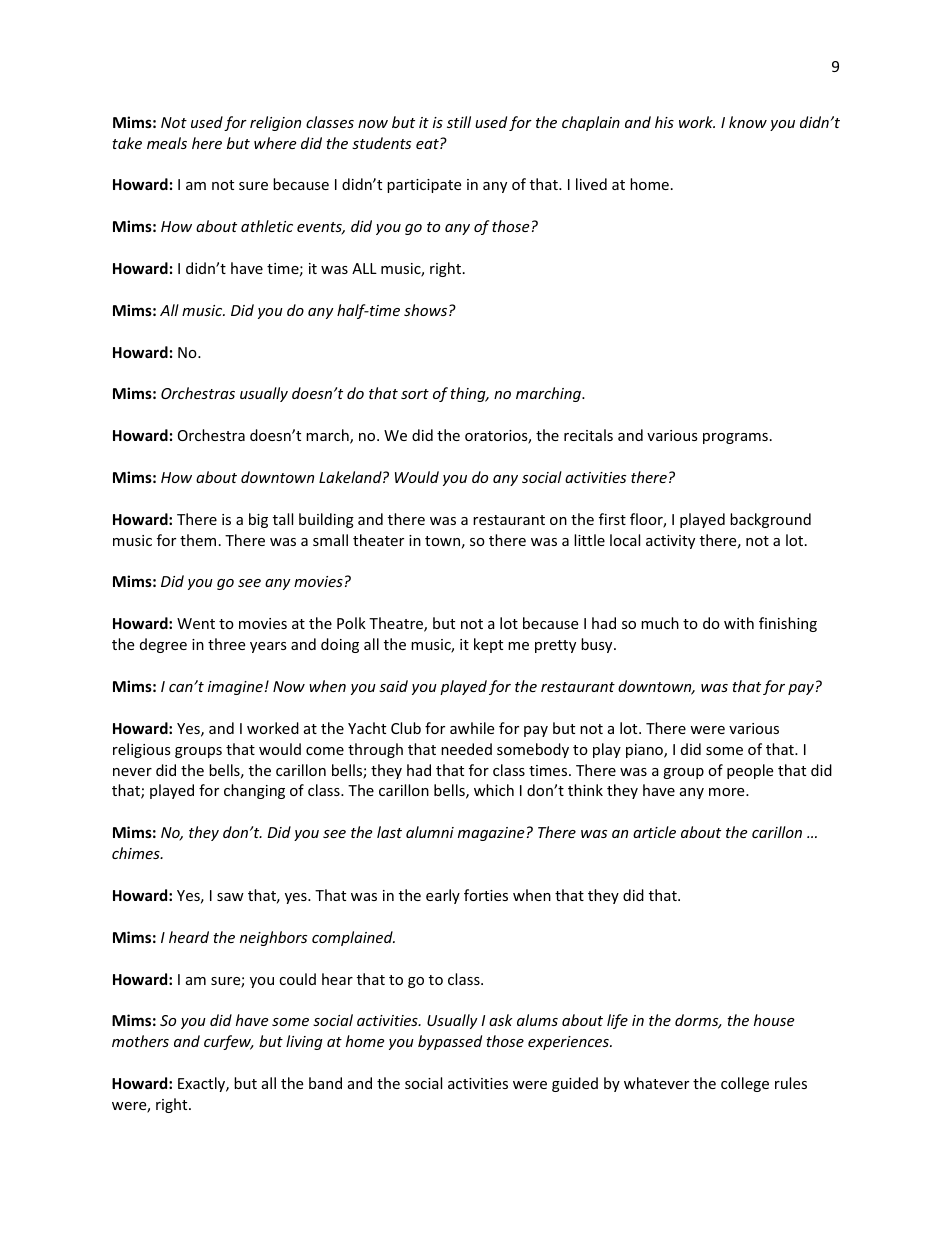  Describe the element at coordinates (739, 623) in the document. I see `with` at that location.
